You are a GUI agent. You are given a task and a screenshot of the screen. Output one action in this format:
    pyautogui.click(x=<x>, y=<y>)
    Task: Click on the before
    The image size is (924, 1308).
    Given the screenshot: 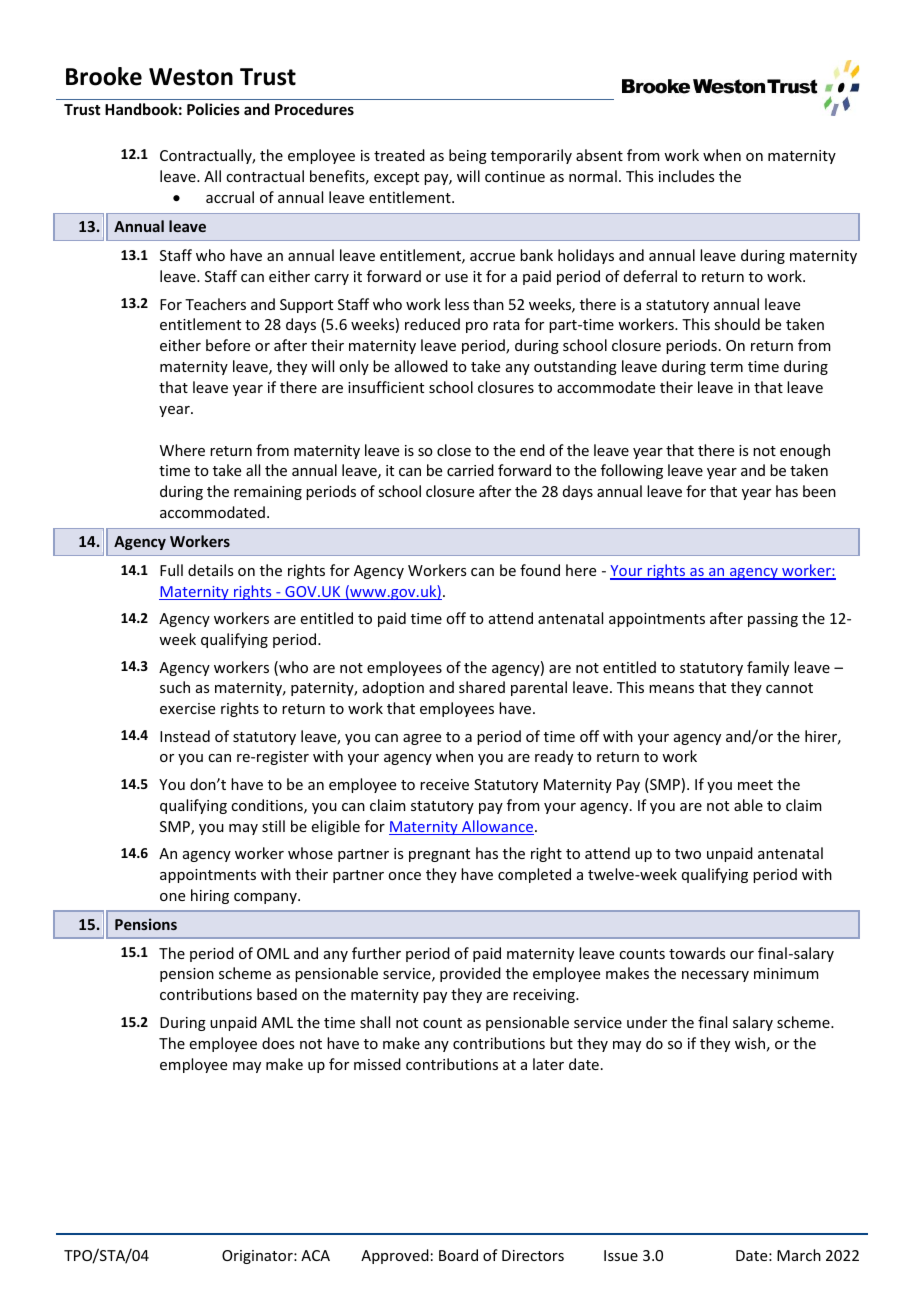 What is the action you would take?
    pyautogui.click(x=228, y=345)
